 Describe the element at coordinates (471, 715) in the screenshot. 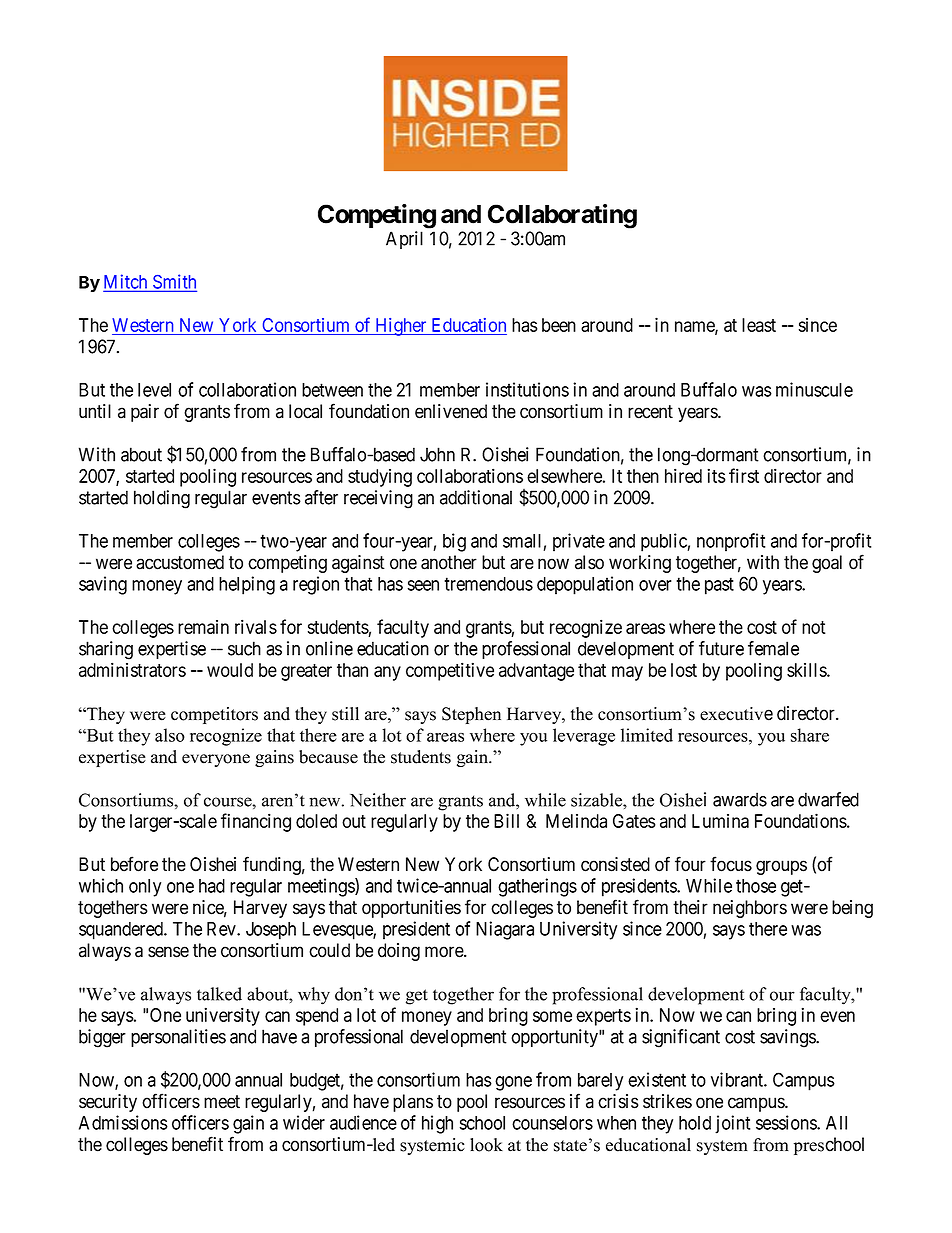

I see `Stephen` at that location.
